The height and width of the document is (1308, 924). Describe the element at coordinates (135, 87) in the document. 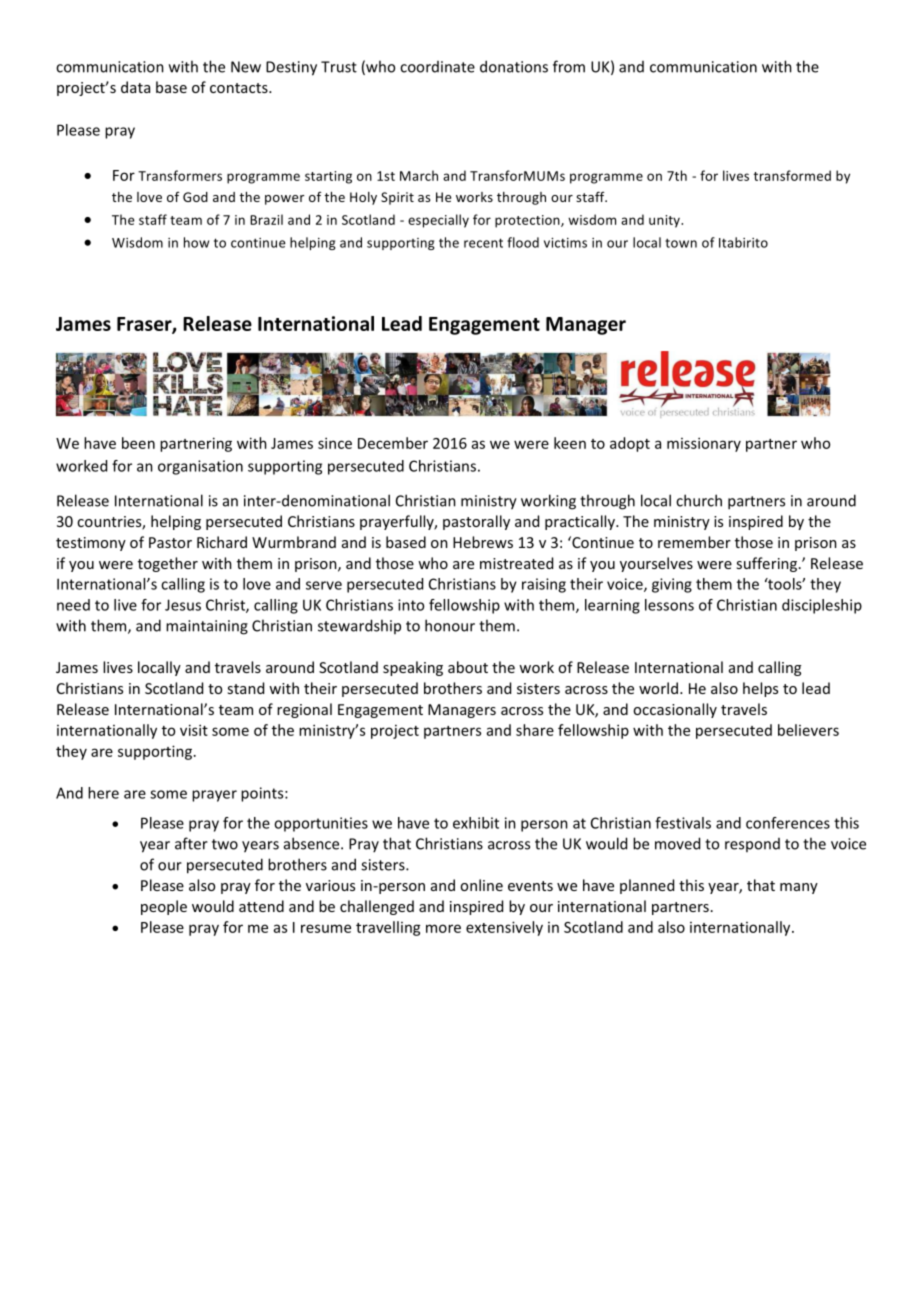

I see `data` at that location.
